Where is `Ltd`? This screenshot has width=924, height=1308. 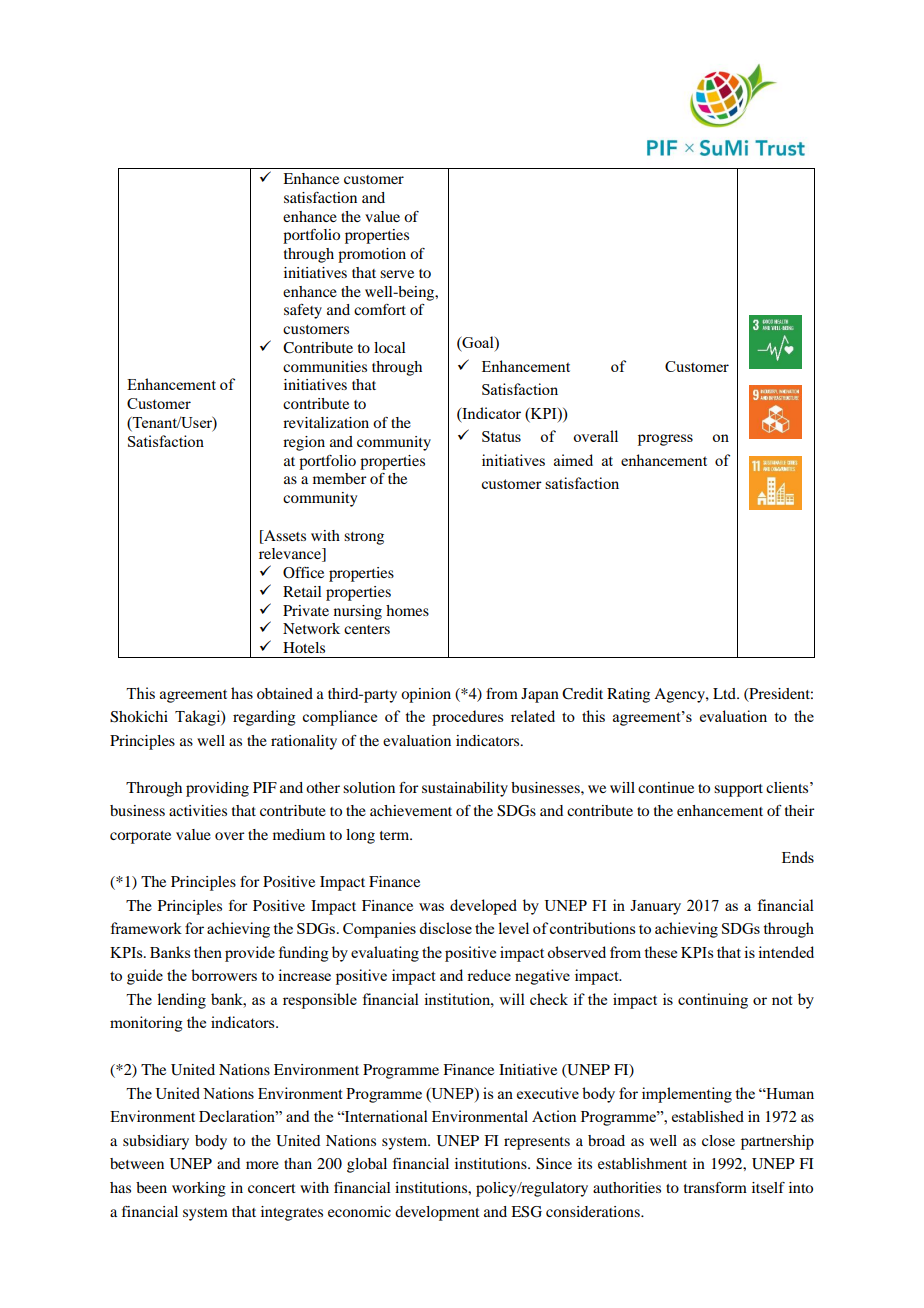
Ltd is located at coordinates (725, 693).
